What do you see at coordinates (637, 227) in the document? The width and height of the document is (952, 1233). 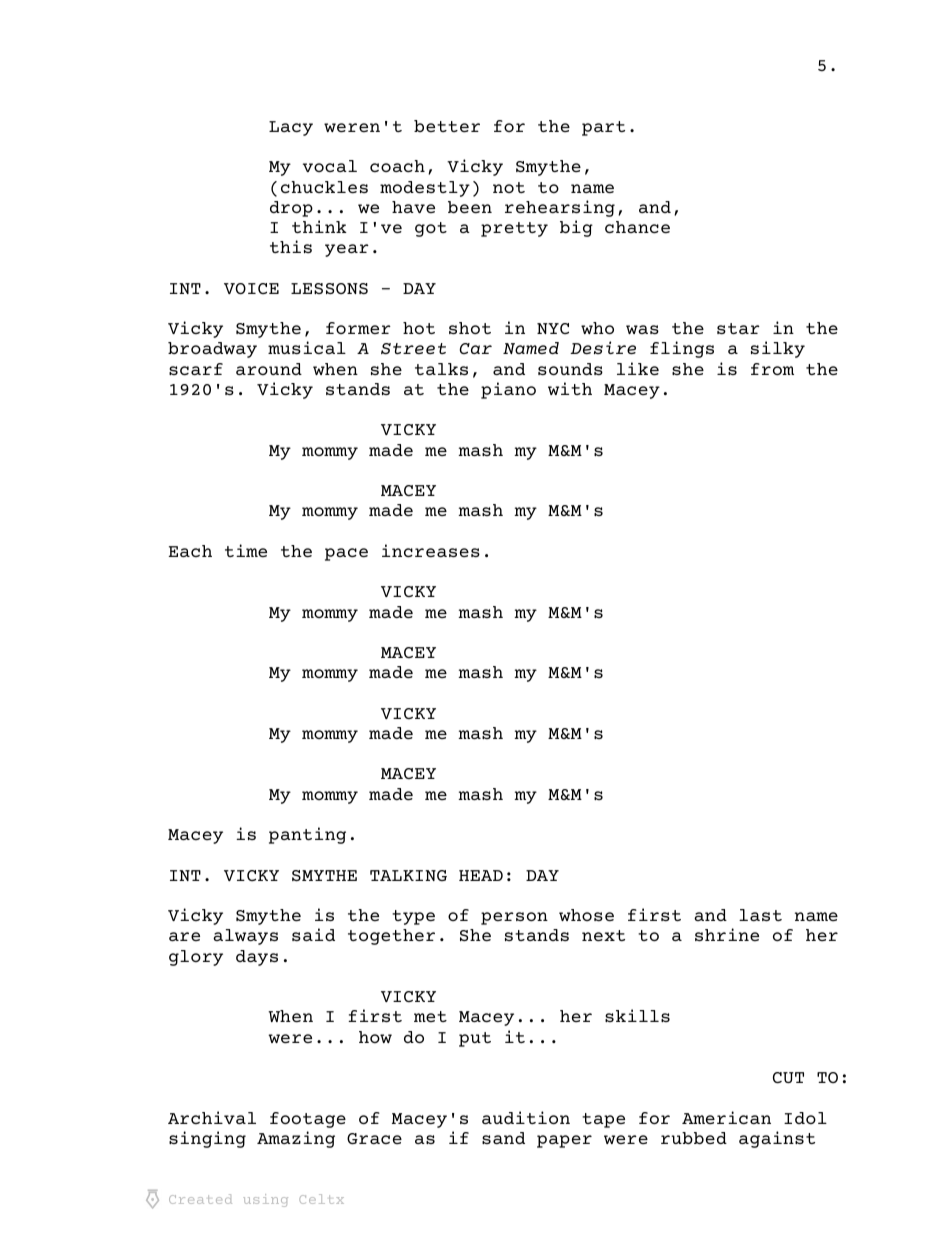 I see `chance` at bounding box center [637, 227].
